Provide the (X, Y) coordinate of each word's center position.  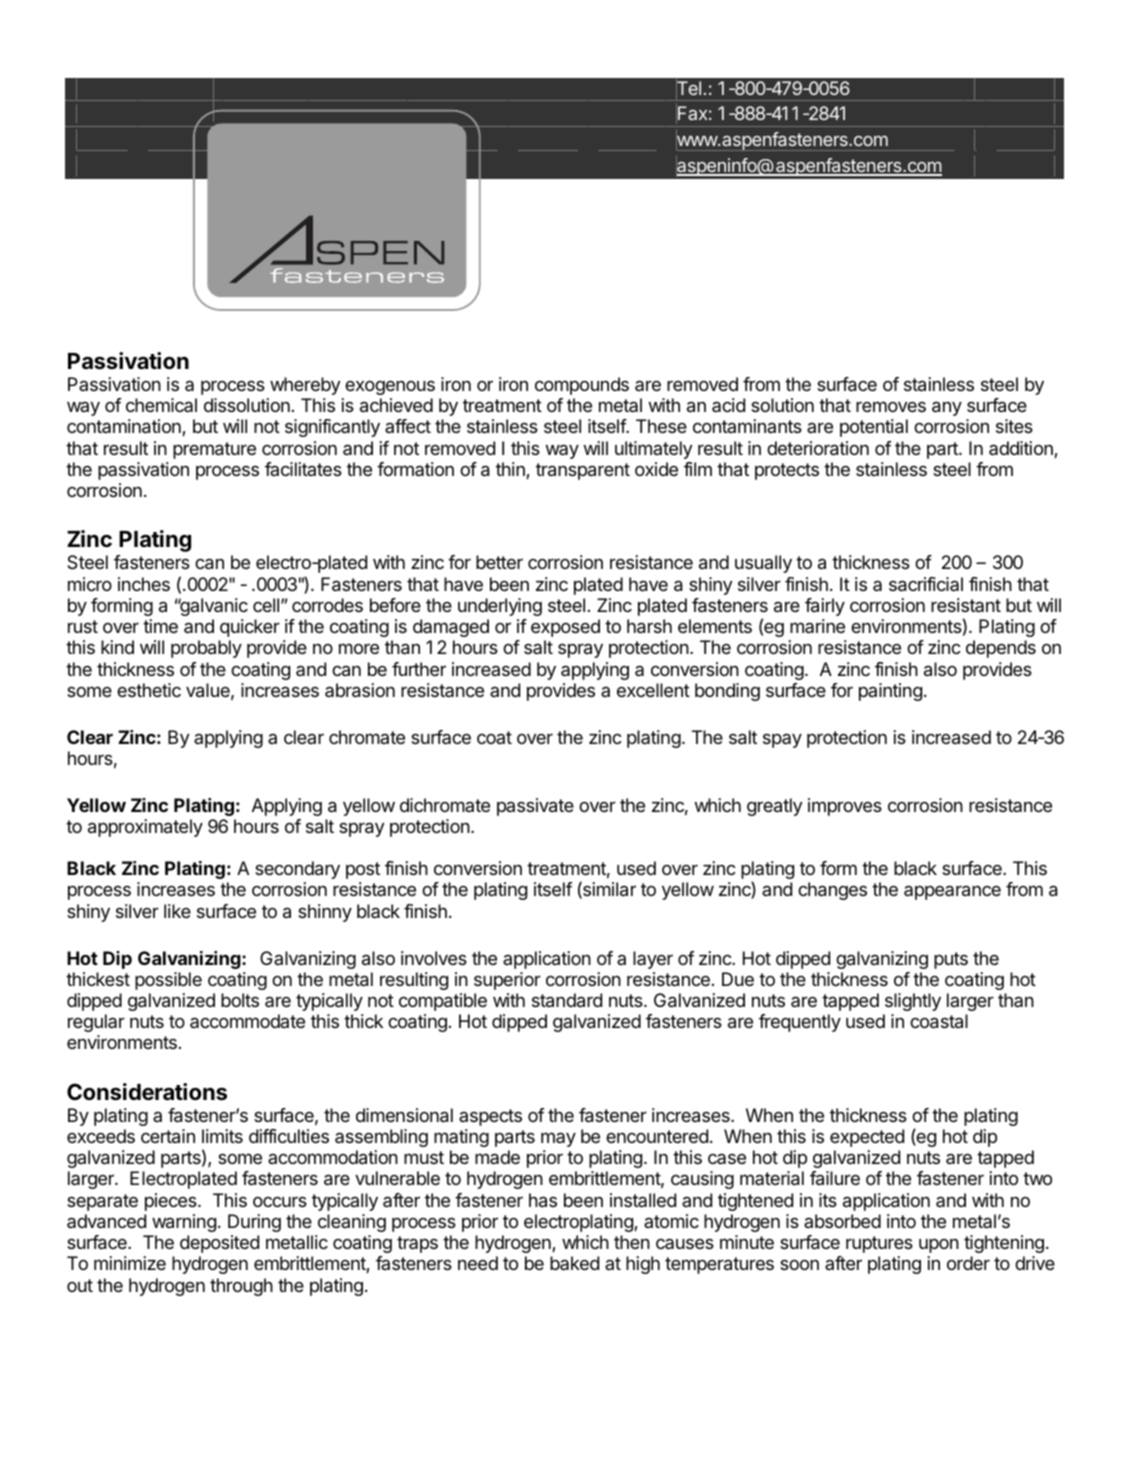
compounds (582, 386)
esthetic (149, 690)
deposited (219, 1244)
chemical (161, 405)
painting (890, 692)
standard (567, 1000)
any (947, 408)
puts (951, 960)
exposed (565, 628)
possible (168, 981)
